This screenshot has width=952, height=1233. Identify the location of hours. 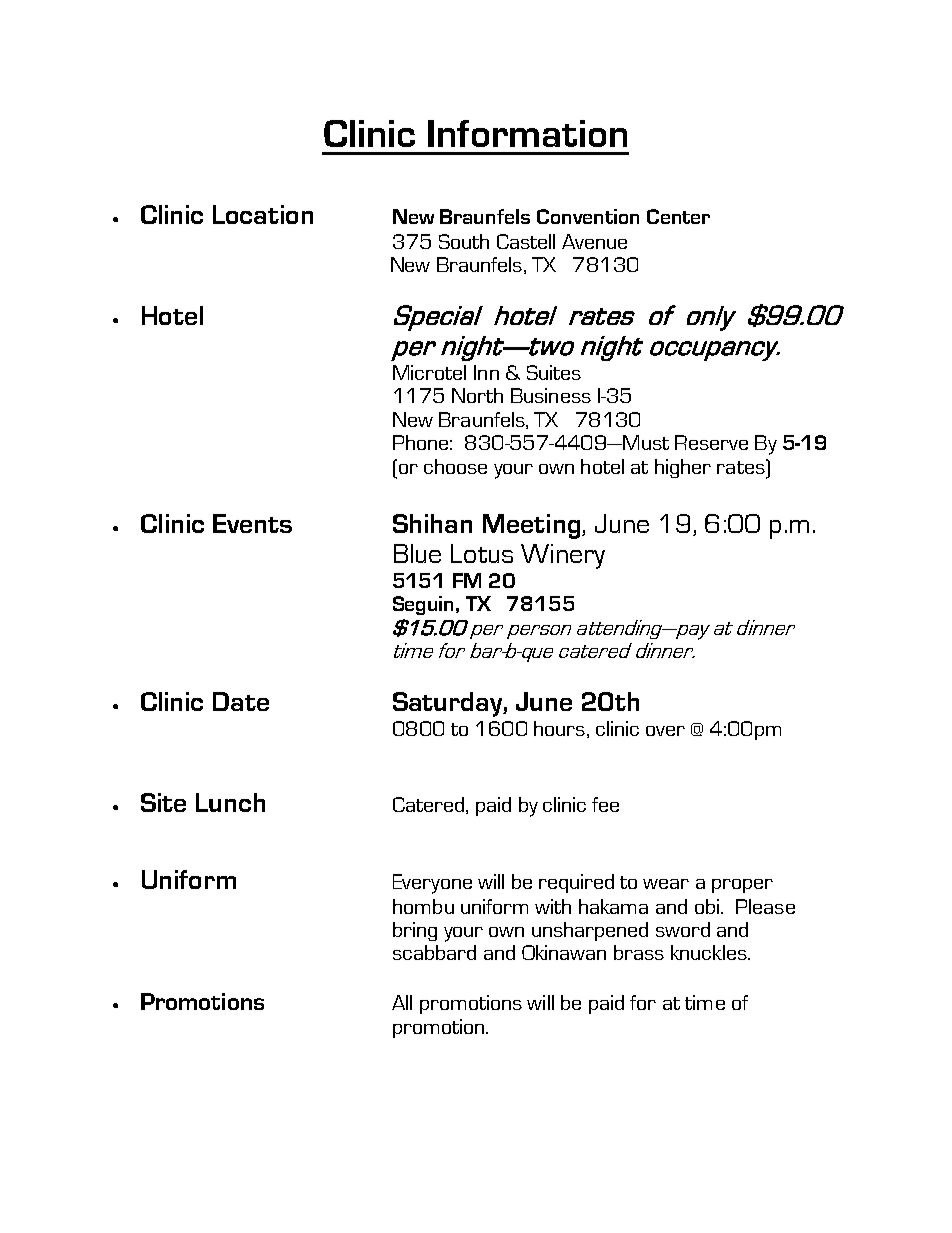
(559, 728).
